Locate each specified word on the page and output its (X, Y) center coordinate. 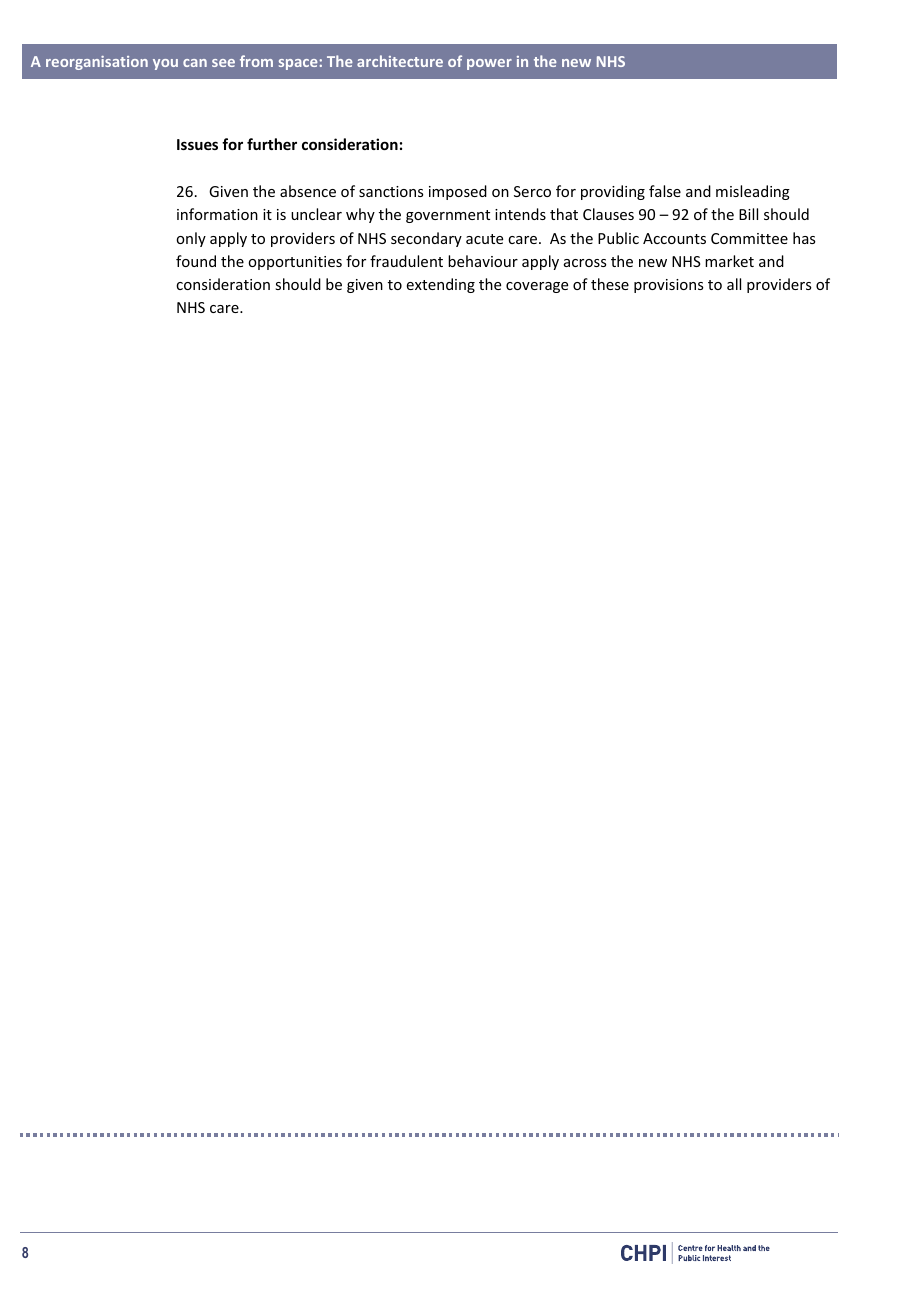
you (165, 64)
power (489, 64)
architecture (400, 61)
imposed (458, 192)
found (196, 261)
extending (441, 285)
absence (308, 191)
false (665, 191)
